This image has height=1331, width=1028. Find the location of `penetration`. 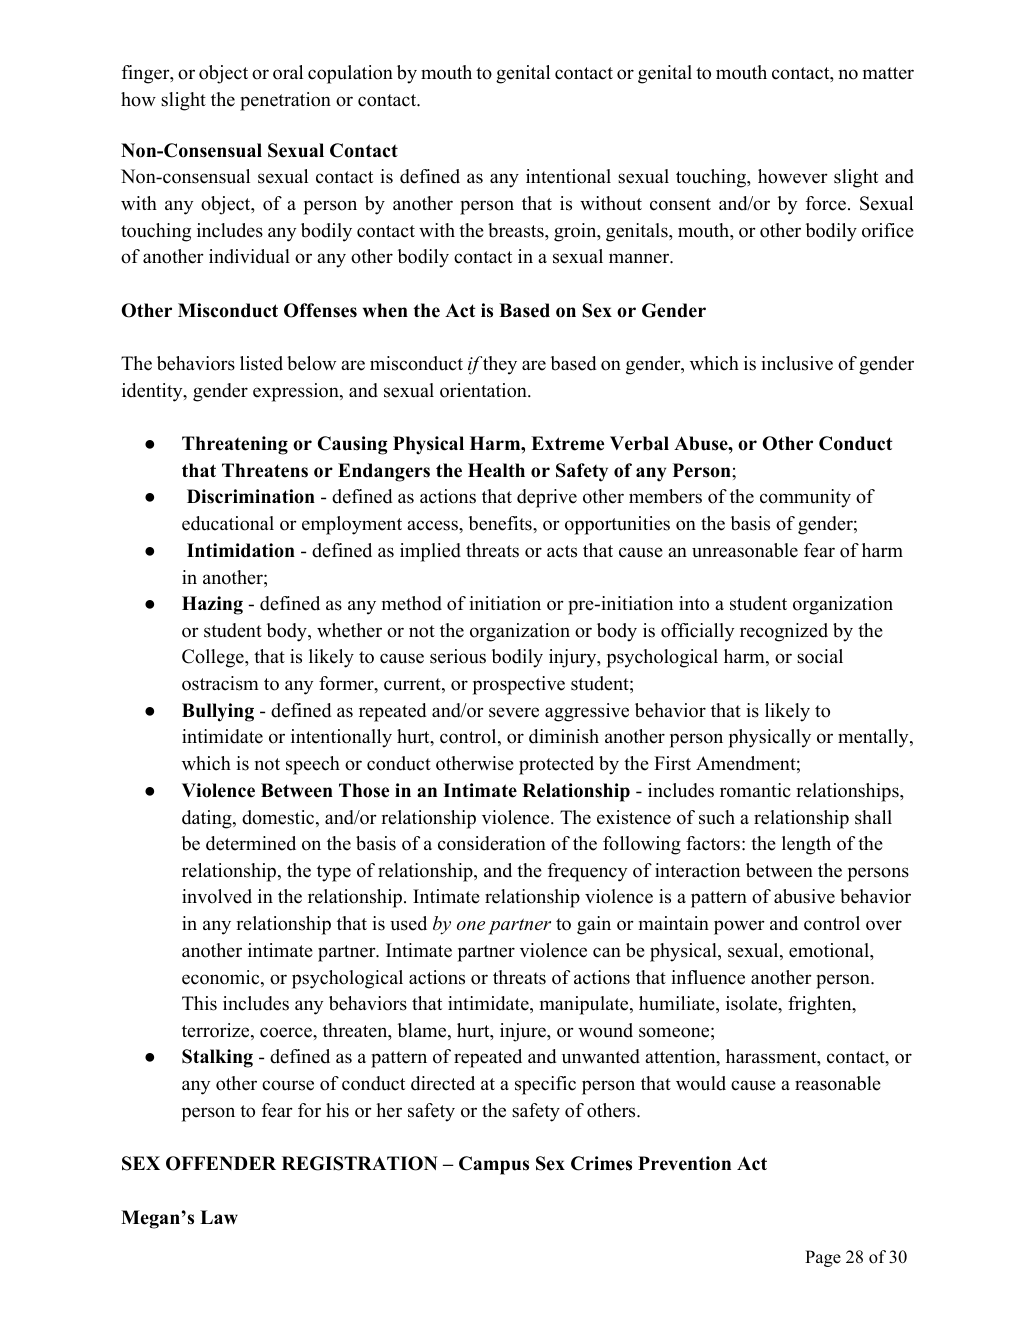

penetration is located at coordinates (285, 101).
